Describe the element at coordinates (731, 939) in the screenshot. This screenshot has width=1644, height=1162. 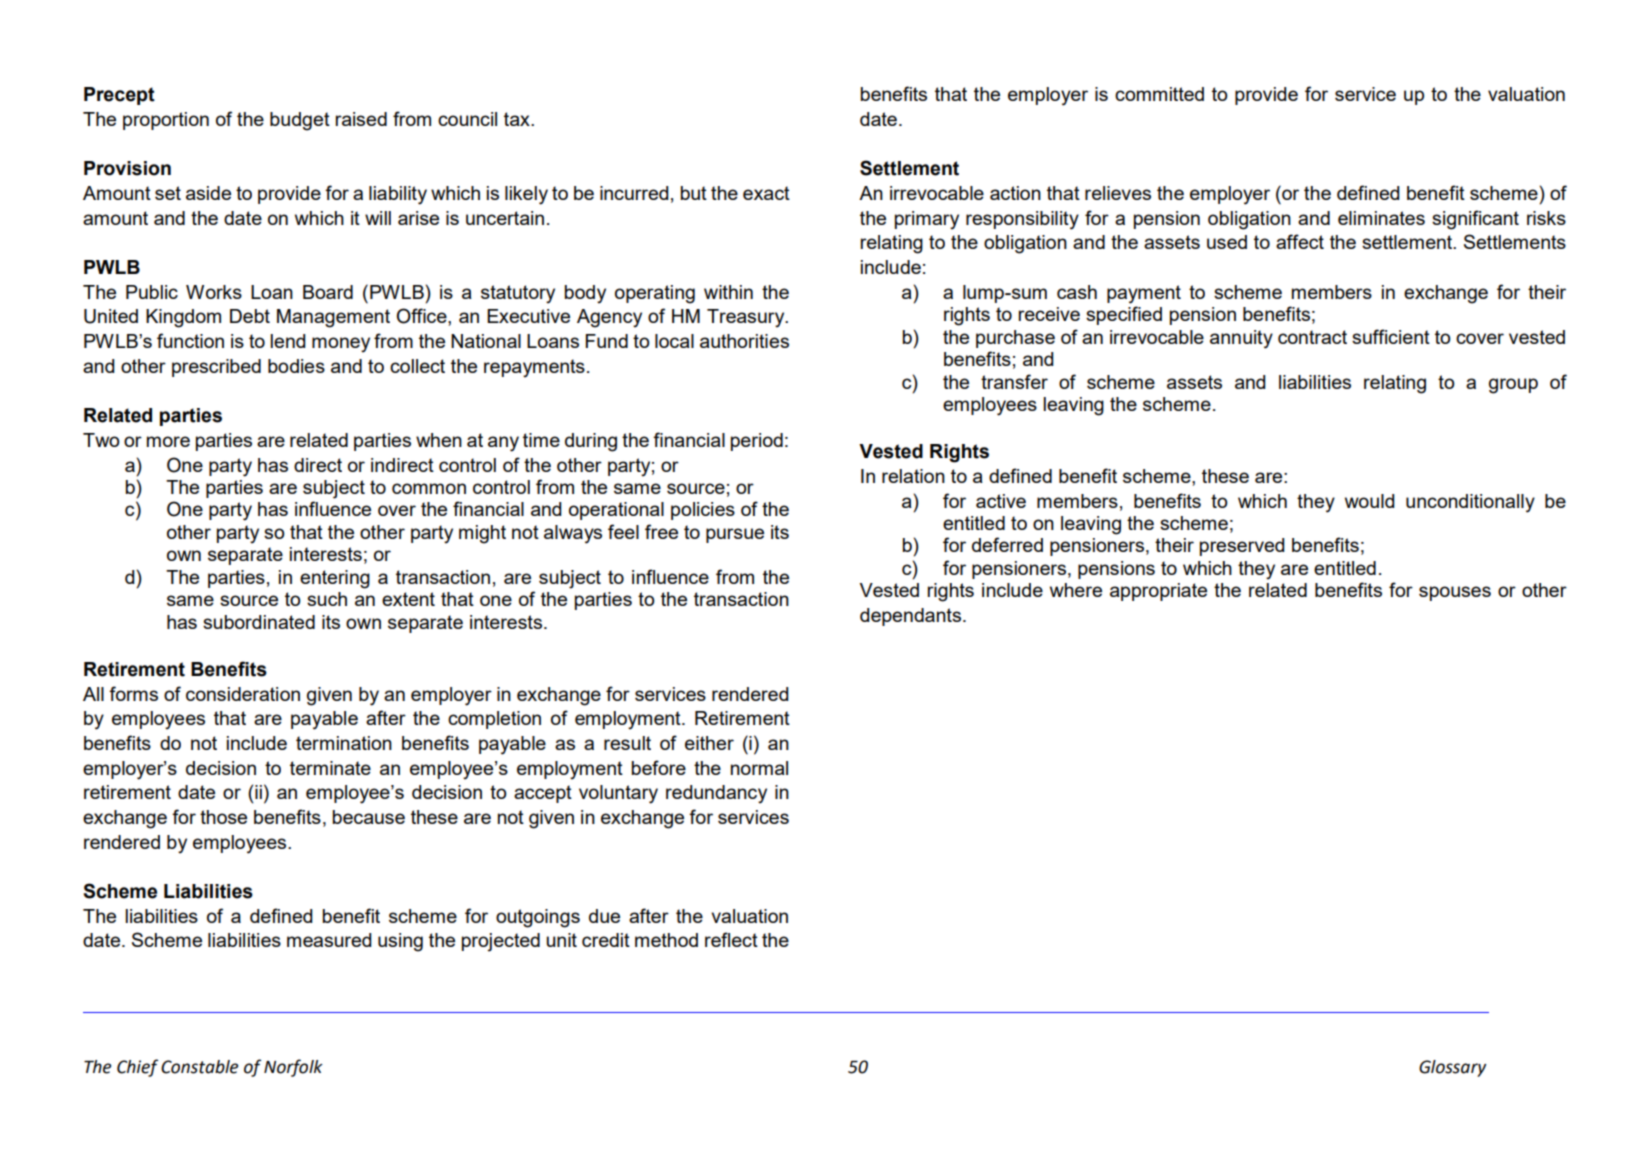
I see `reflect` at that location.
